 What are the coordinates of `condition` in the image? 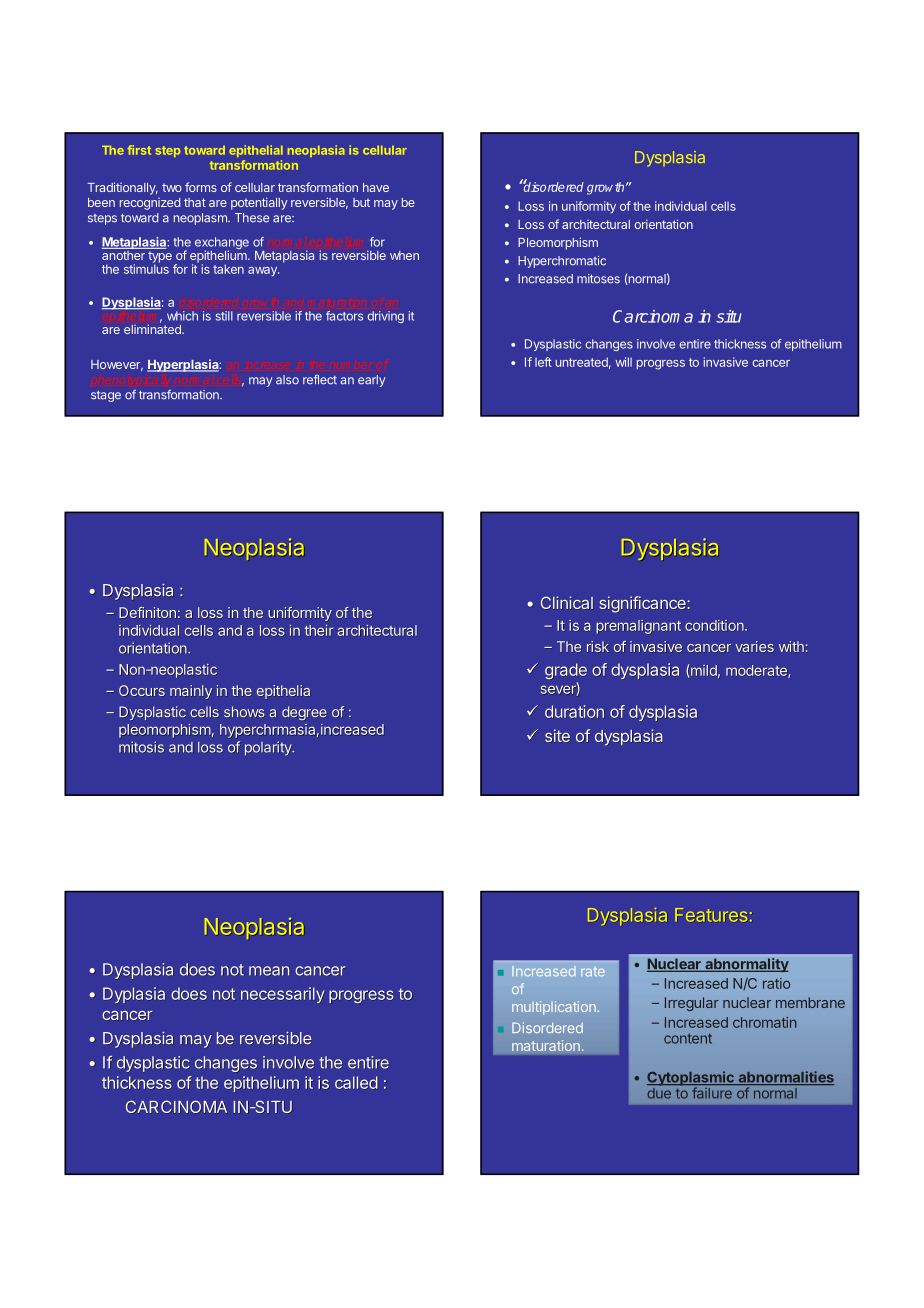 It's located at (715, 625).
